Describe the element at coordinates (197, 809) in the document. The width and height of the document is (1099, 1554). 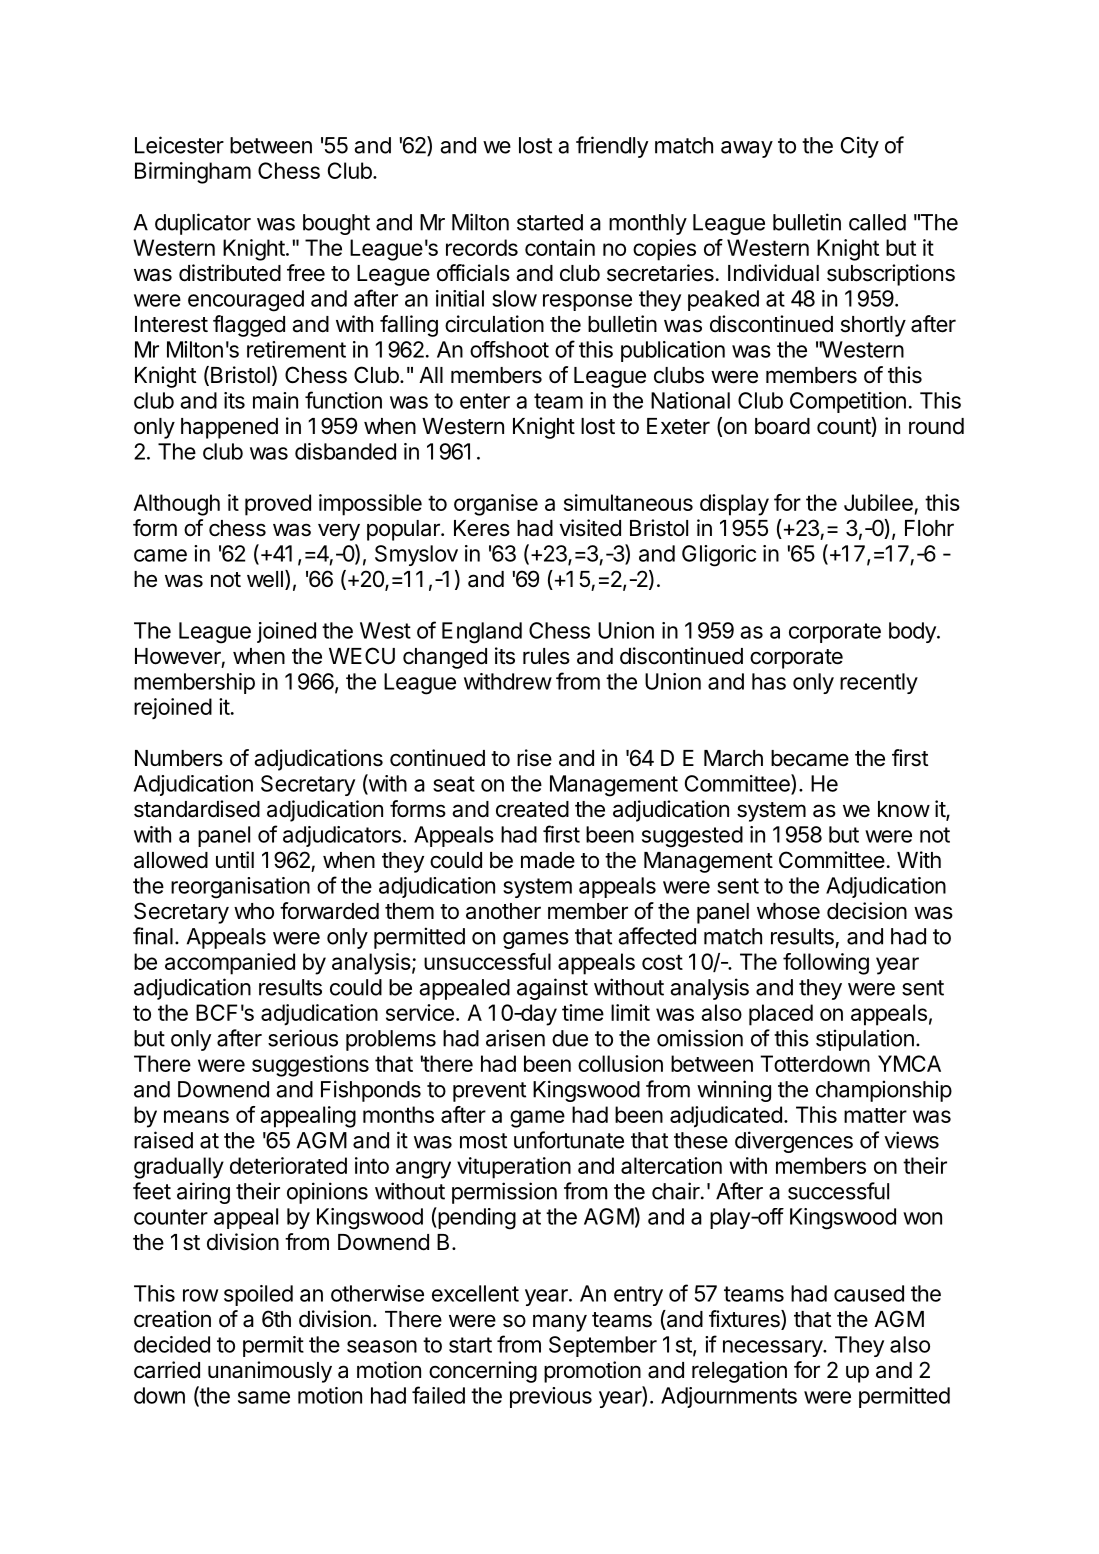
I see `standardised` at that location.
